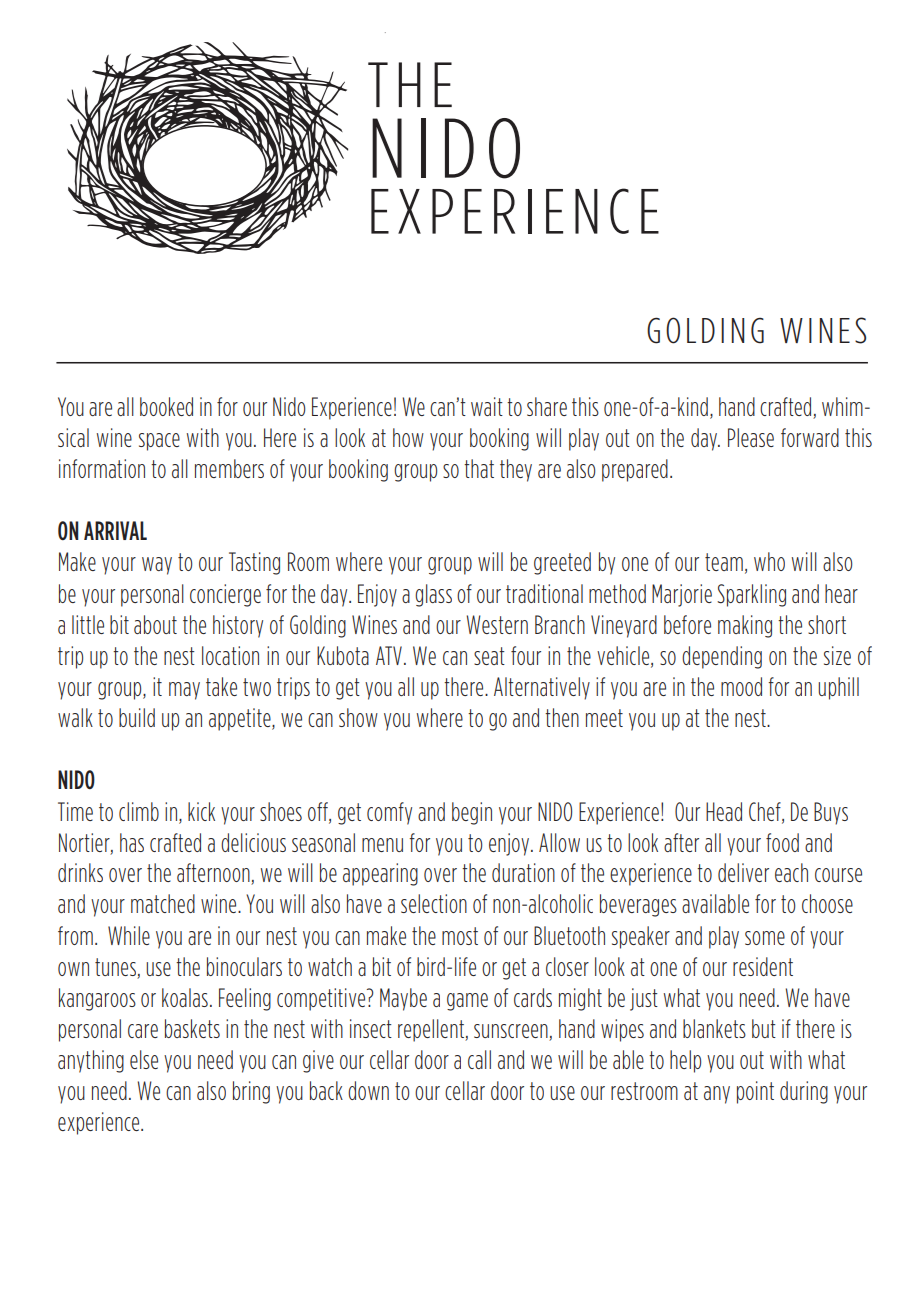  Describe the element at coordinates (137, 717) in the screenshot. I see `build` at that location.
